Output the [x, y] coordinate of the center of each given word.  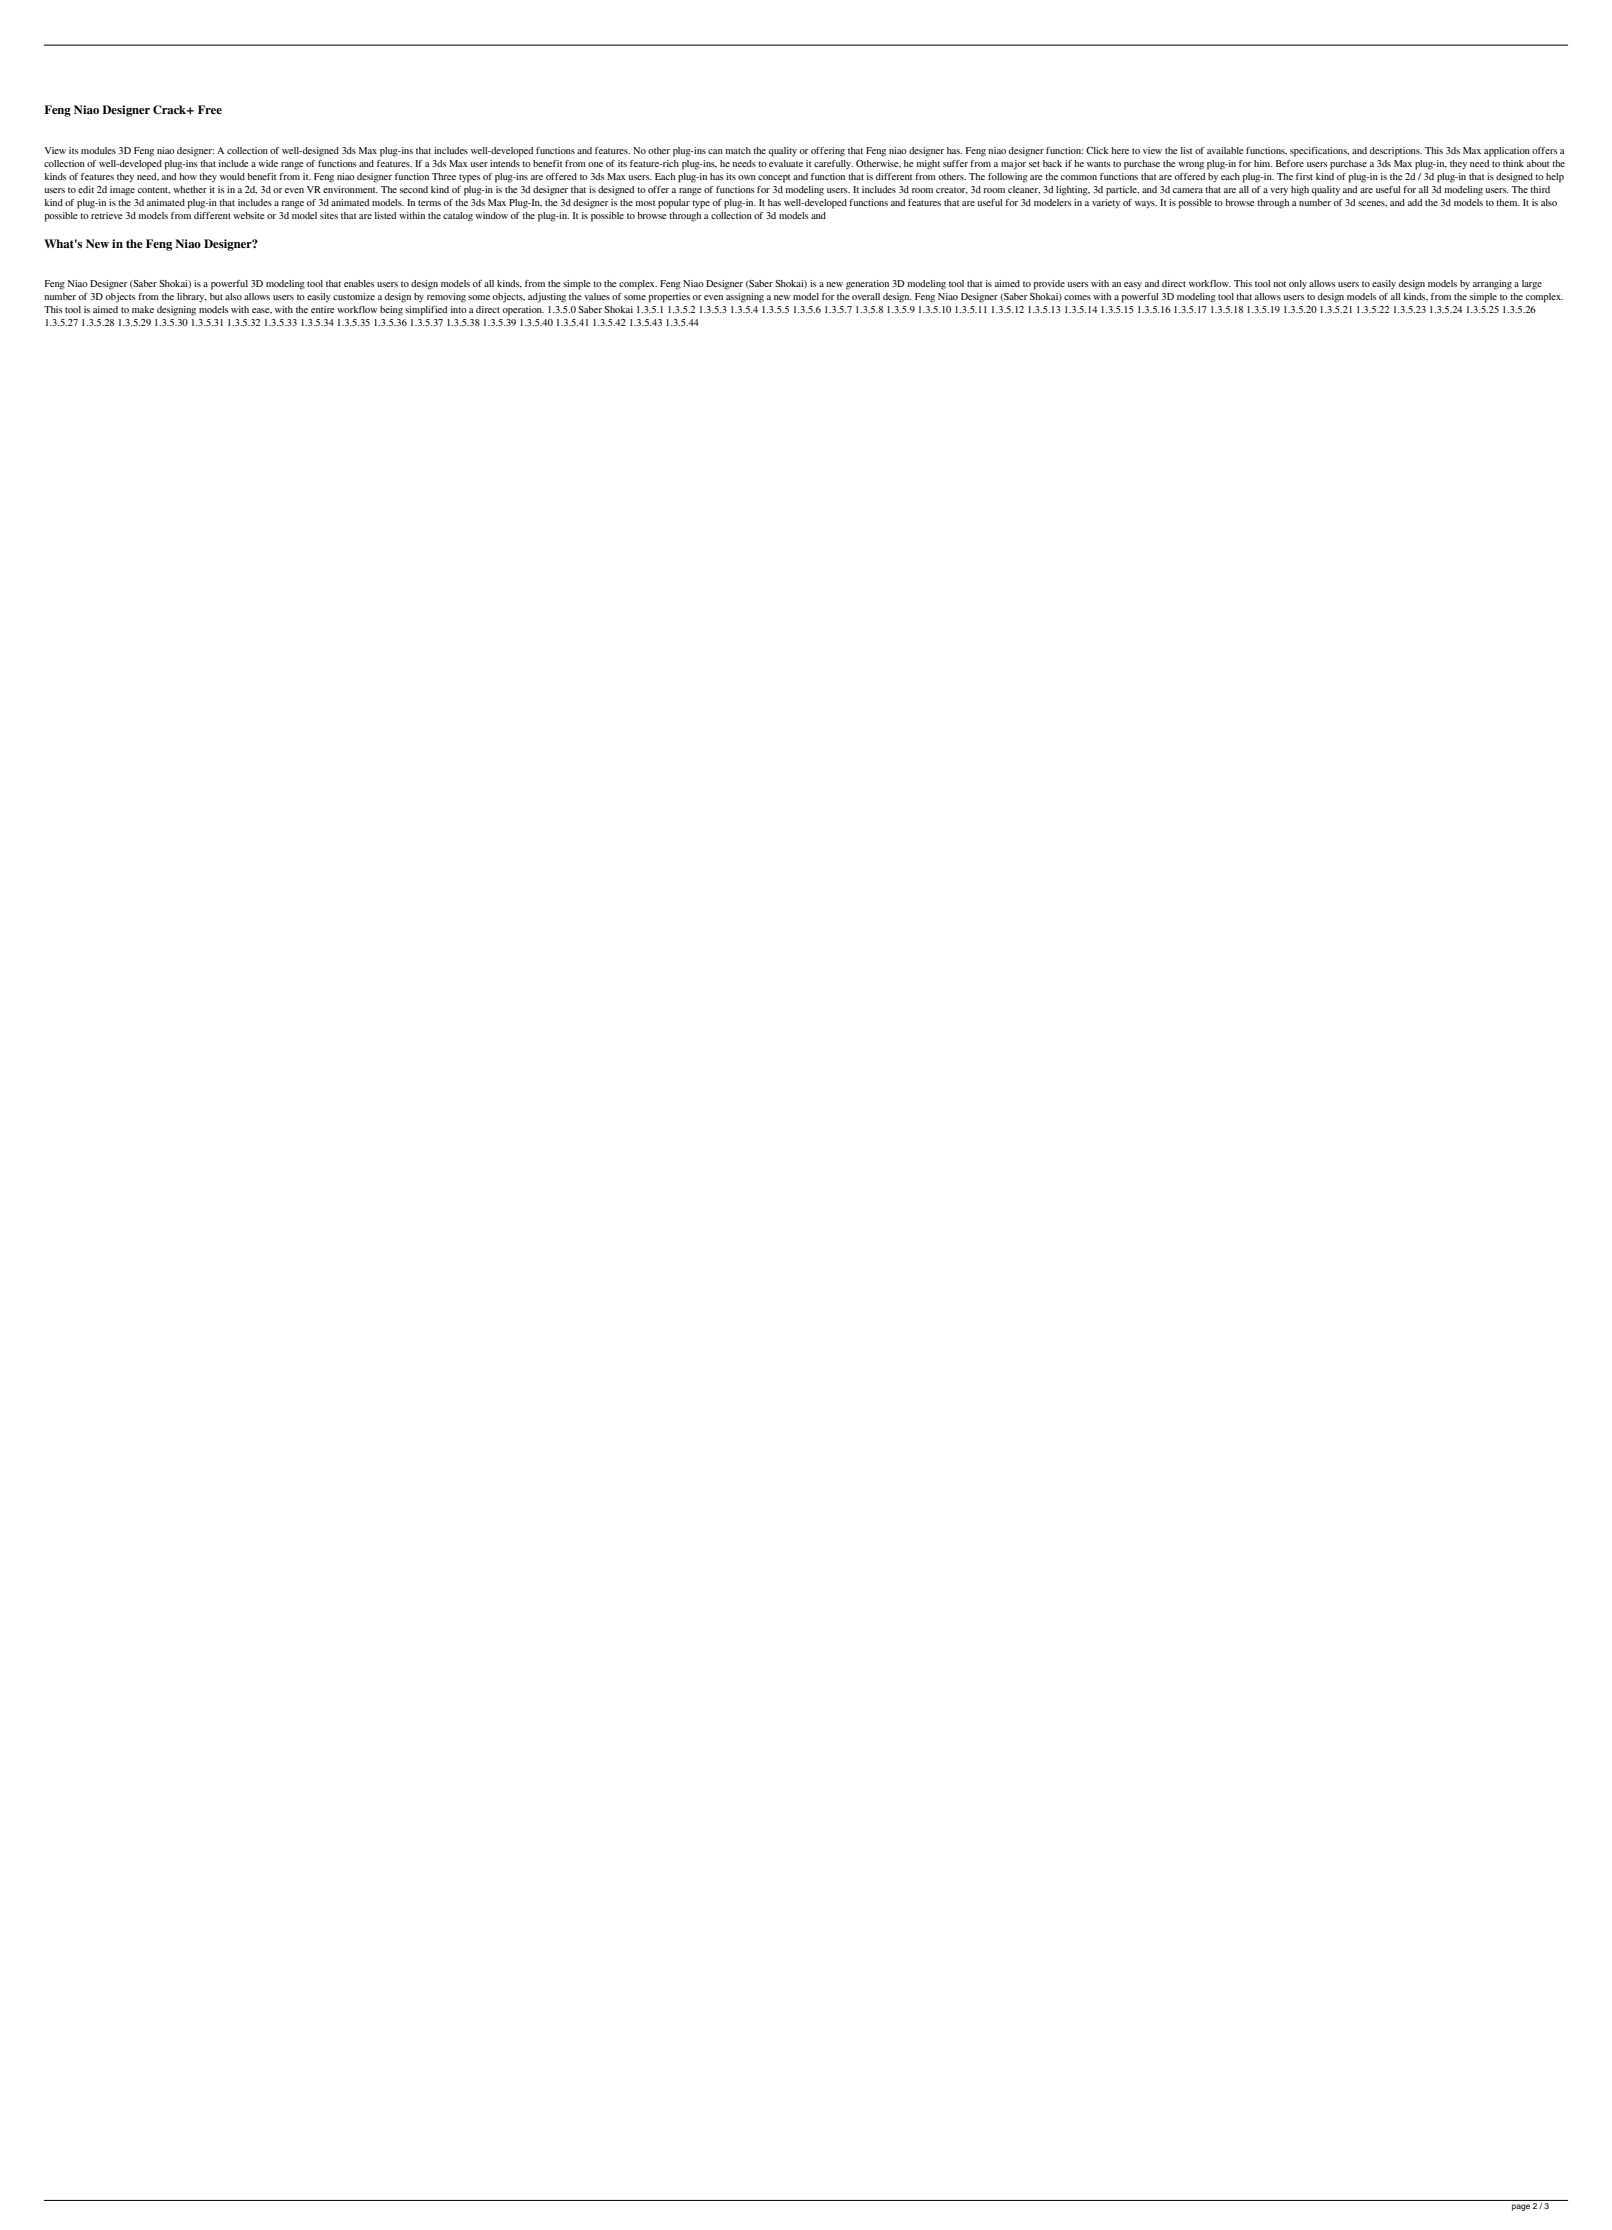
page [1521, 2207]
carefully [833, 164]
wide [268, 163]
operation [523, 311]
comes [1077, 297]
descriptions [1396, 152]
